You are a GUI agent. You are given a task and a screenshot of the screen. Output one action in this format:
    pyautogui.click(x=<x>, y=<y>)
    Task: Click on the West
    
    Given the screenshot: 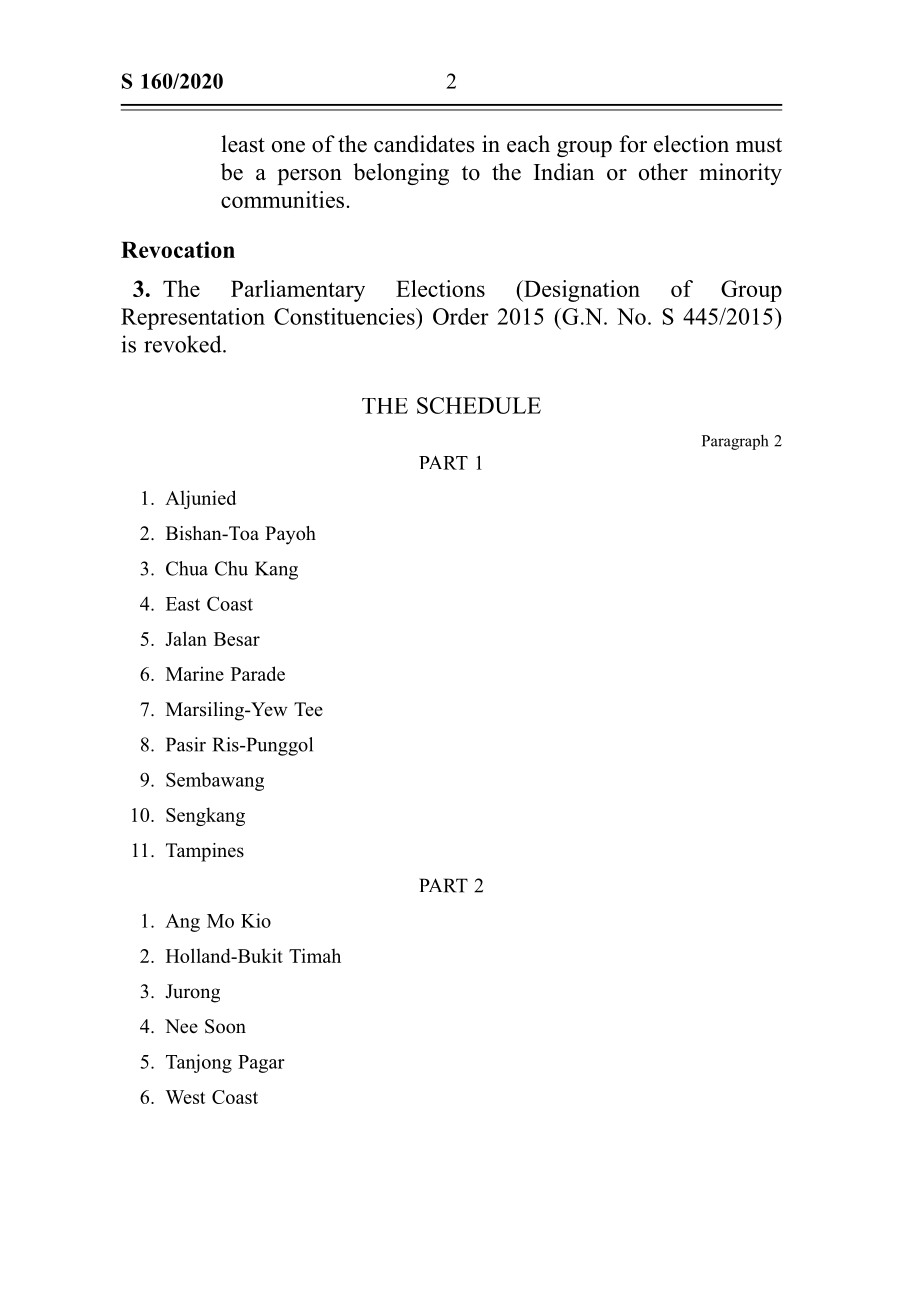 What is the action you would take?
    pyautogui.click(x=185, y=1097)
